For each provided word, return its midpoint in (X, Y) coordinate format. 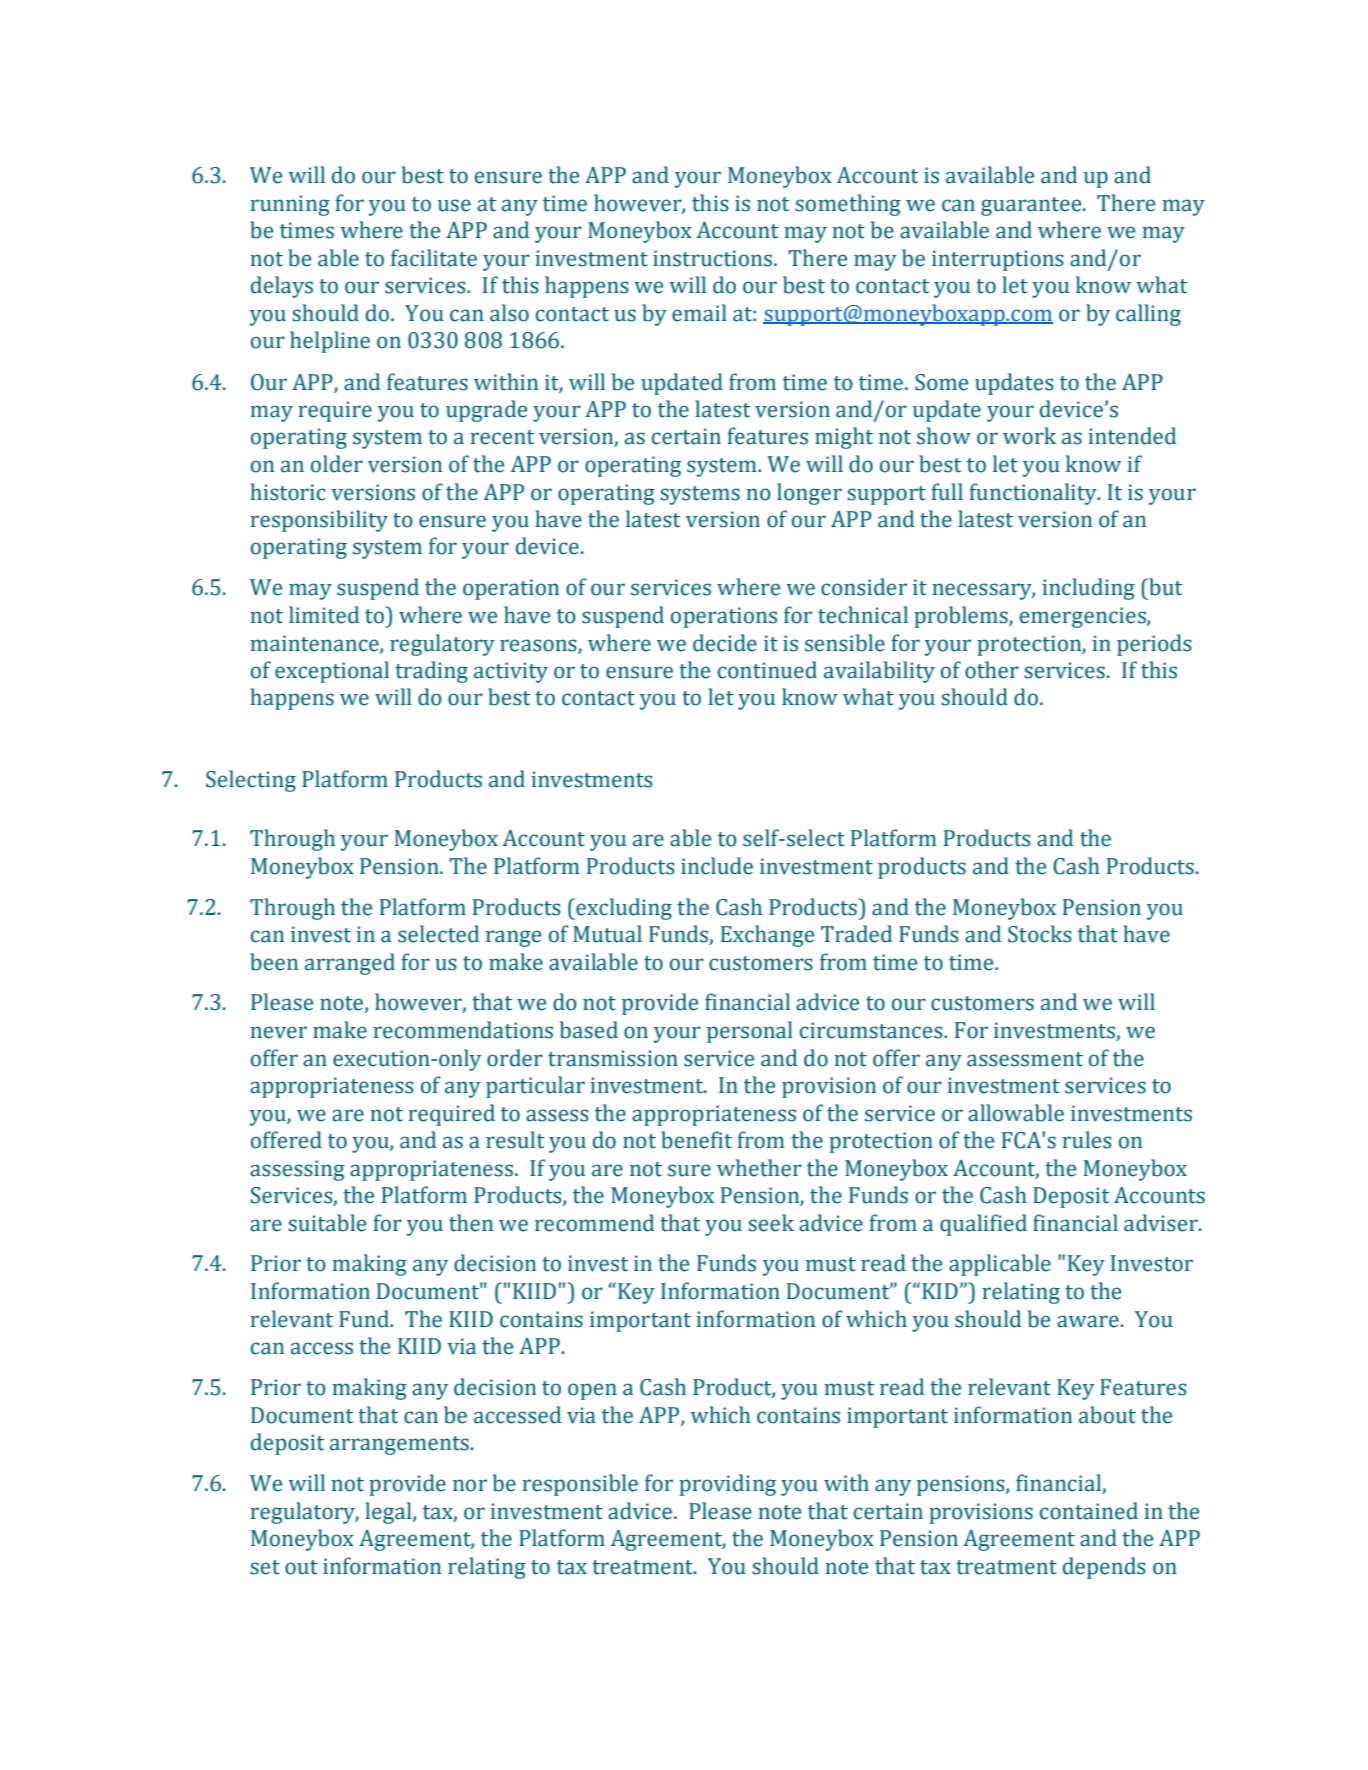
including (1088, 589)
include (717, 866)
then (471, 1223)
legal (389, 1513)
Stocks (1040, 934)
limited (324, 615)
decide (725, 643)
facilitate (434, 258)
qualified (983, 1225)
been (274, 962)
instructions (714, 258)
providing (727, 1485)
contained (1089, 1511)
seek (771, 1223)
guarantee (1032, 206)
